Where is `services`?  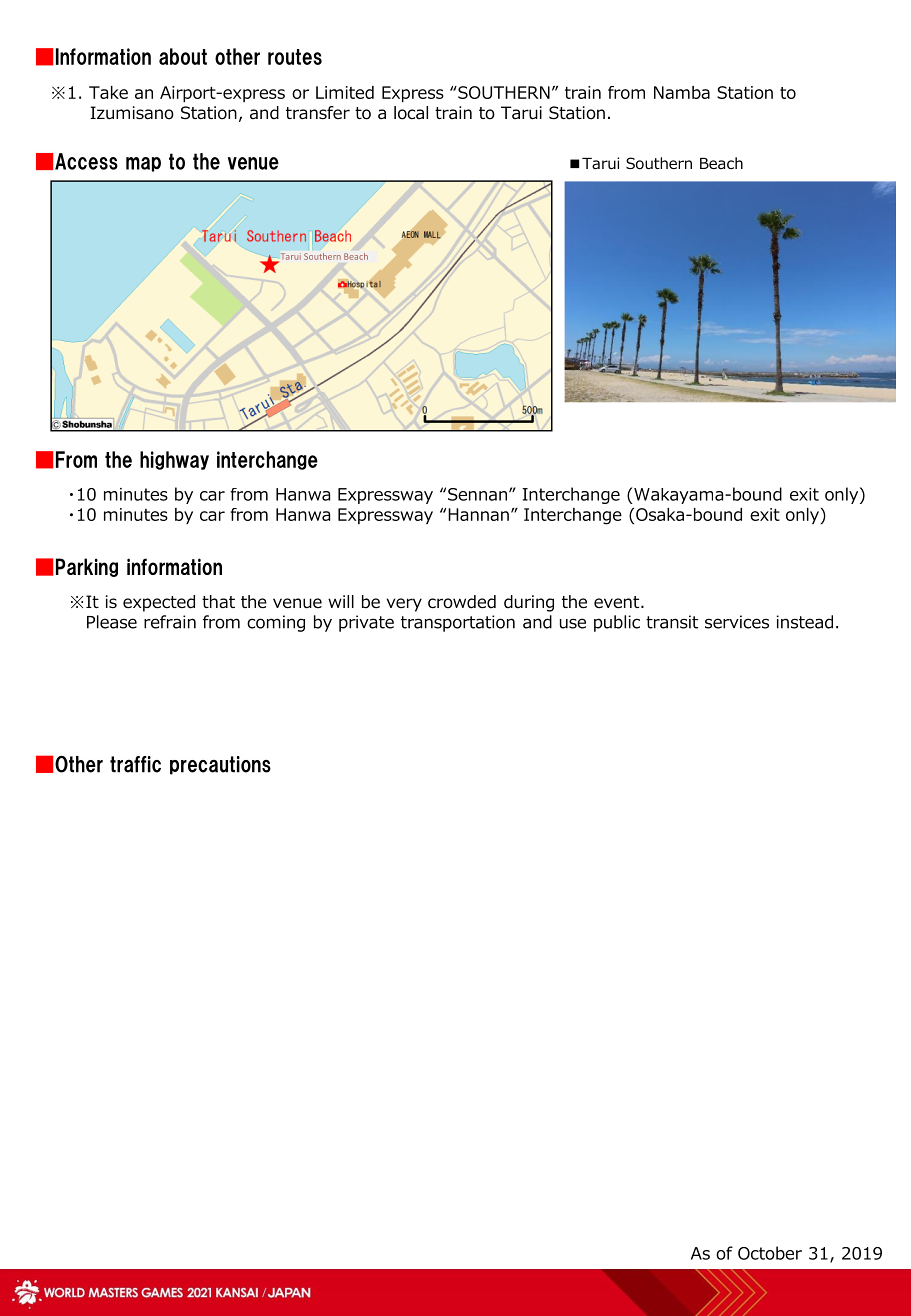
services is located at coordinates (737, 622).
